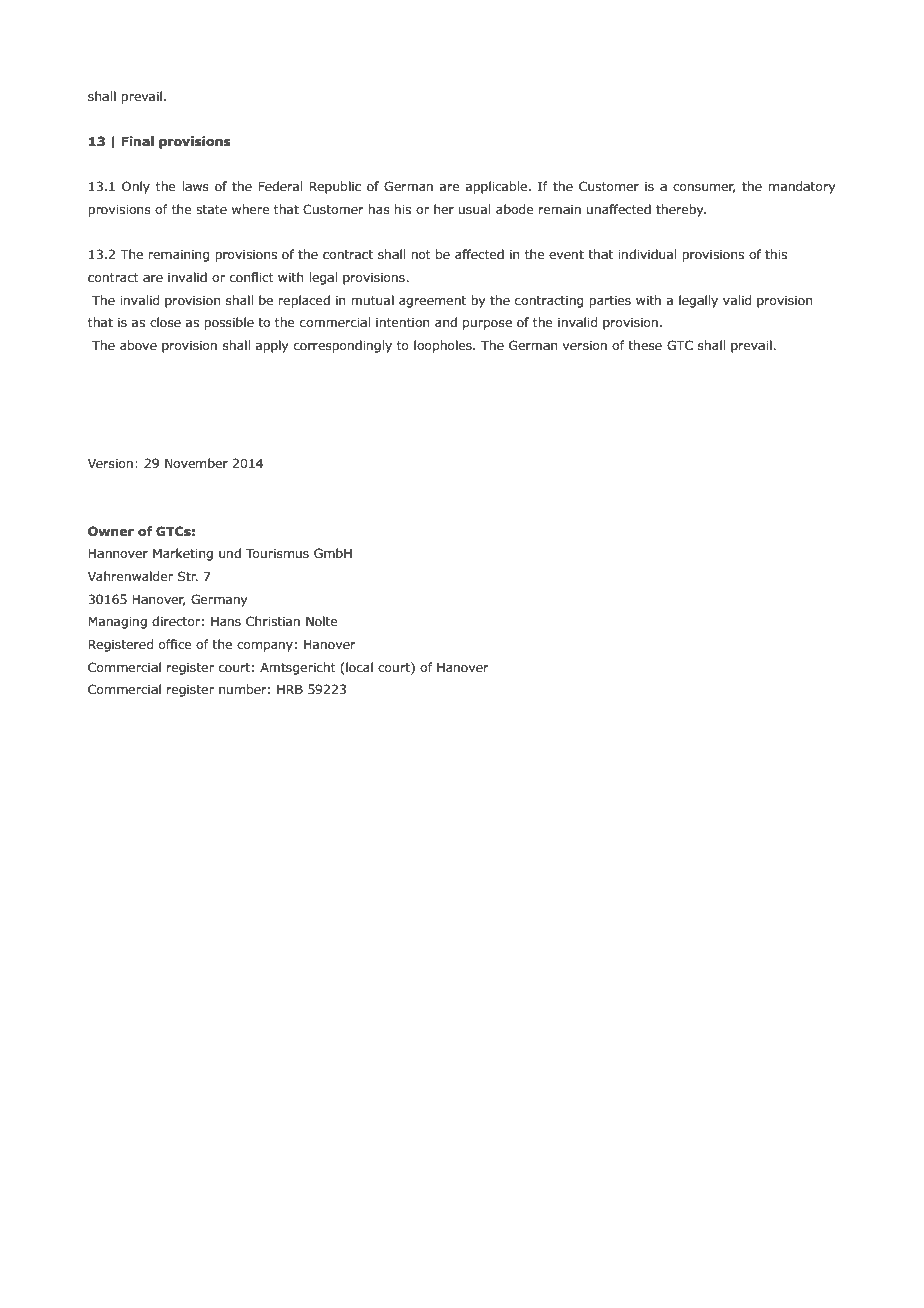 This page has width=924, height=1308. I want to click on November, so click(196, 463).
